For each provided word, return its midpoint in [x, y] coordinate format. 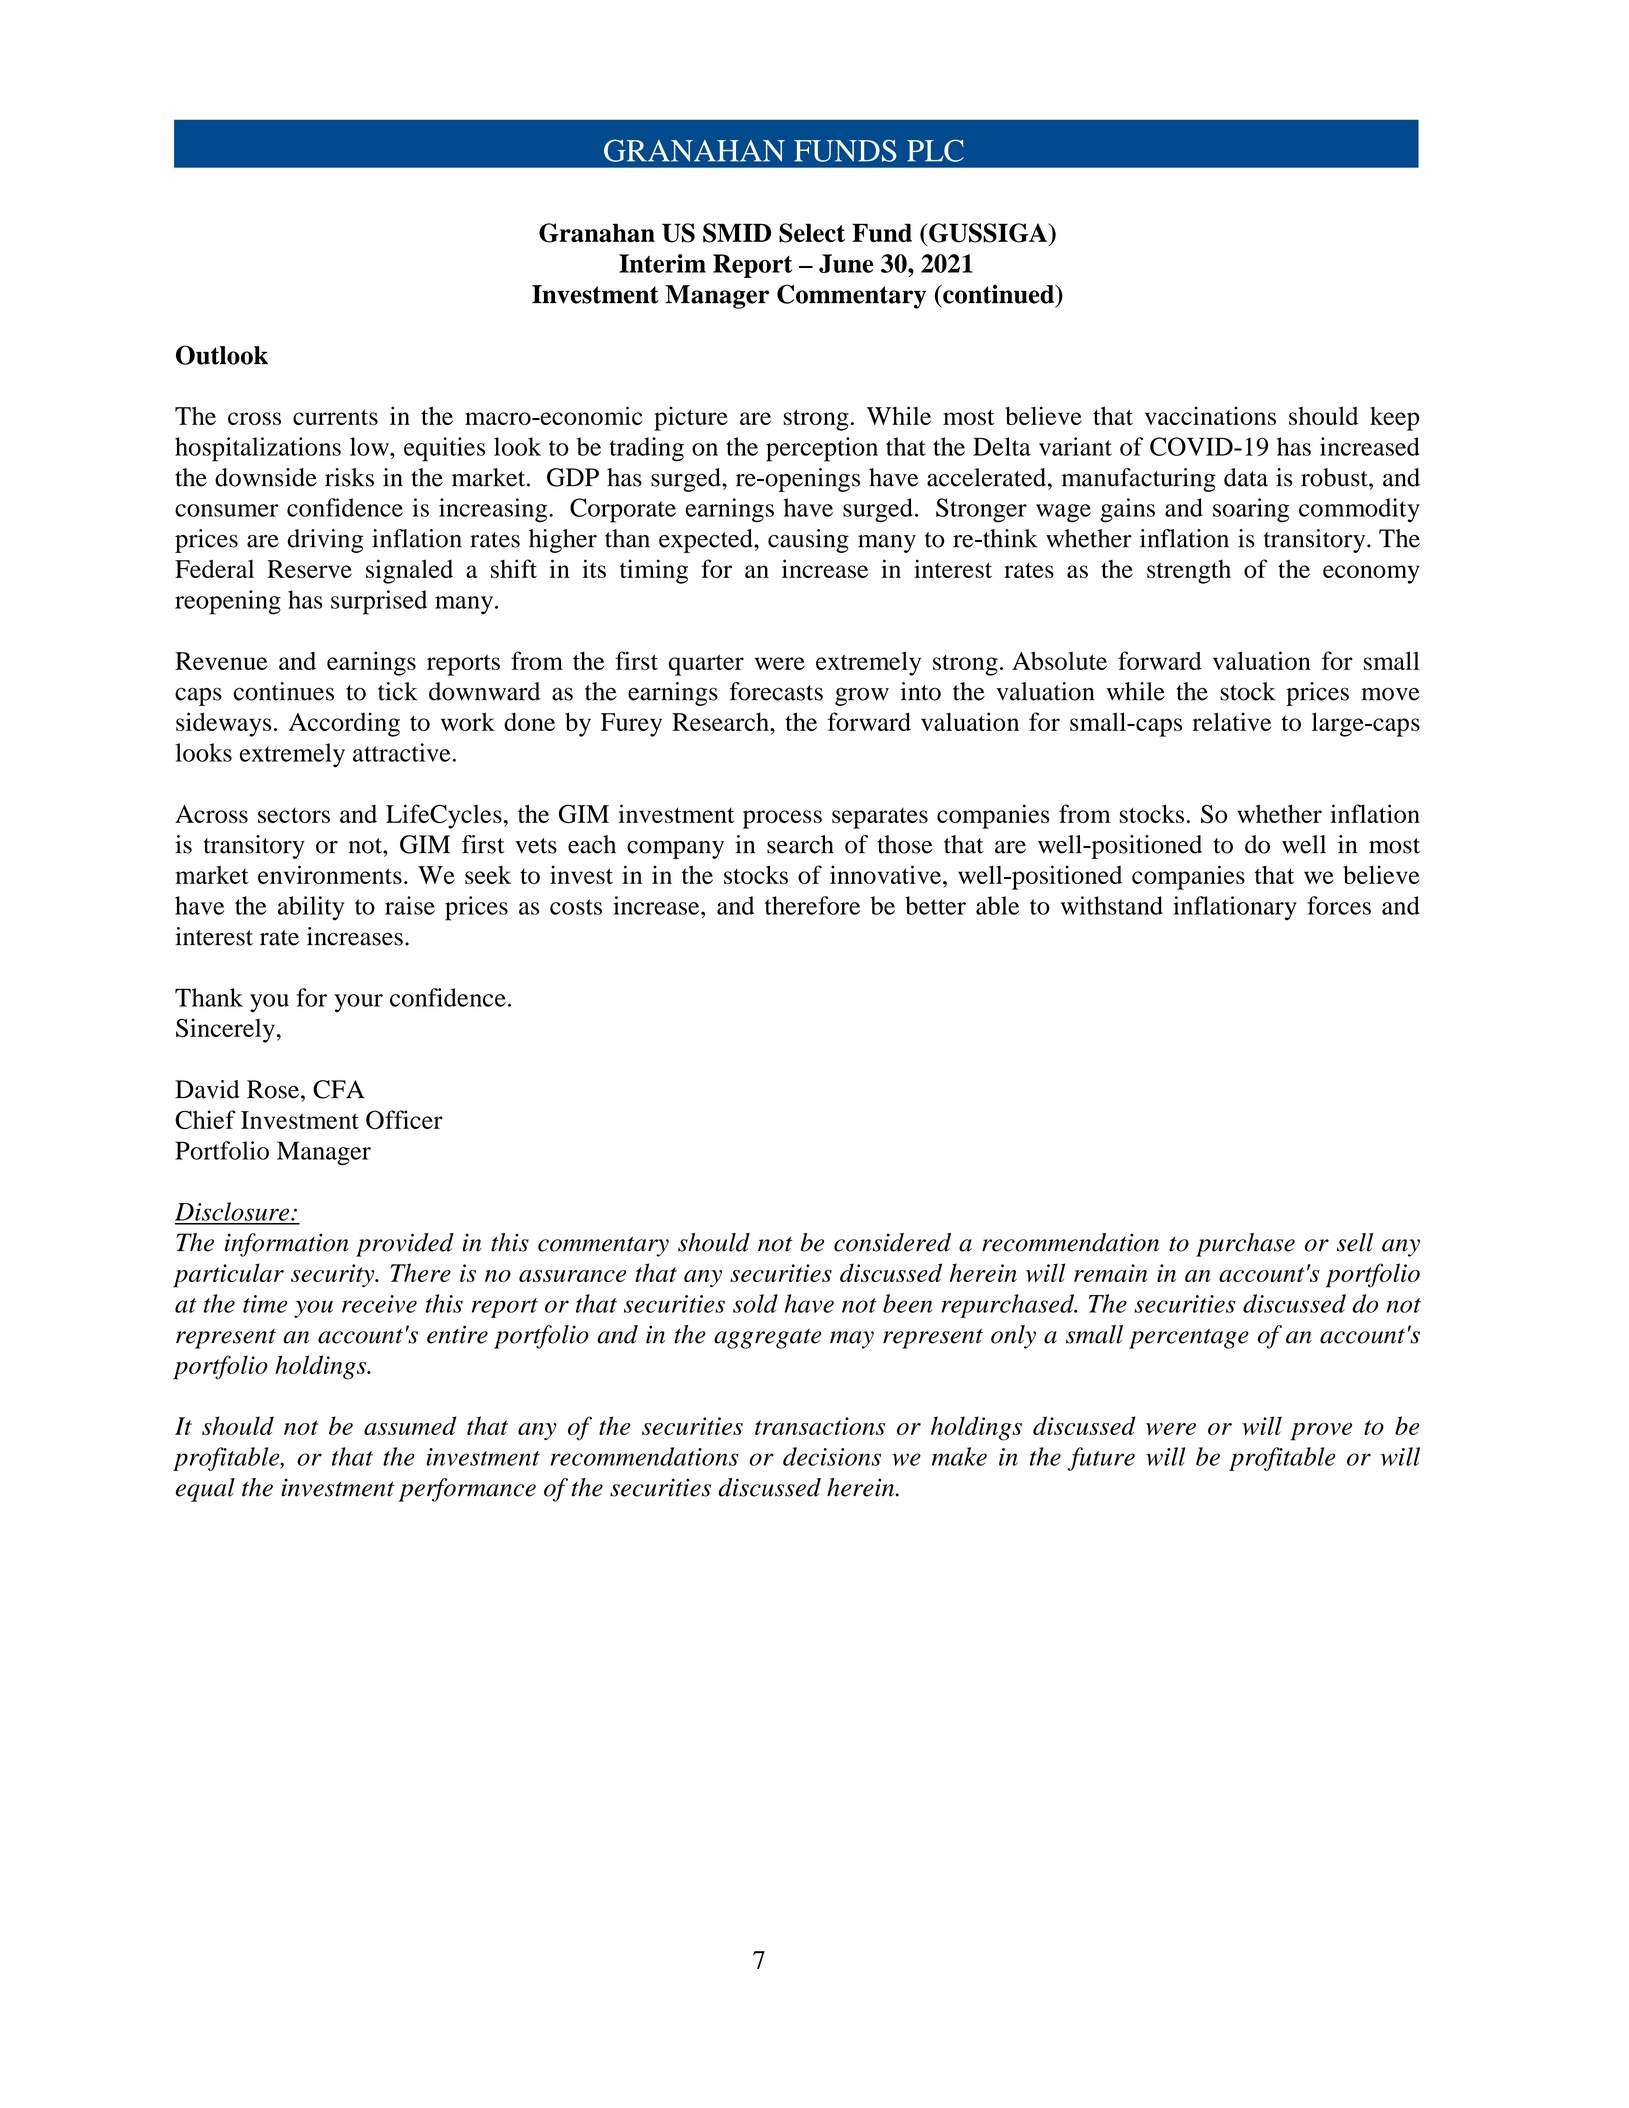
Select [812, 233]
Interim [662, 263]
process [782, 819]
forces [1339, 905]
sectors [294, 815]
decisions [832, 1456]
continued [999, 294]
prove [1321, 1432]
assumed [410, 1425]
